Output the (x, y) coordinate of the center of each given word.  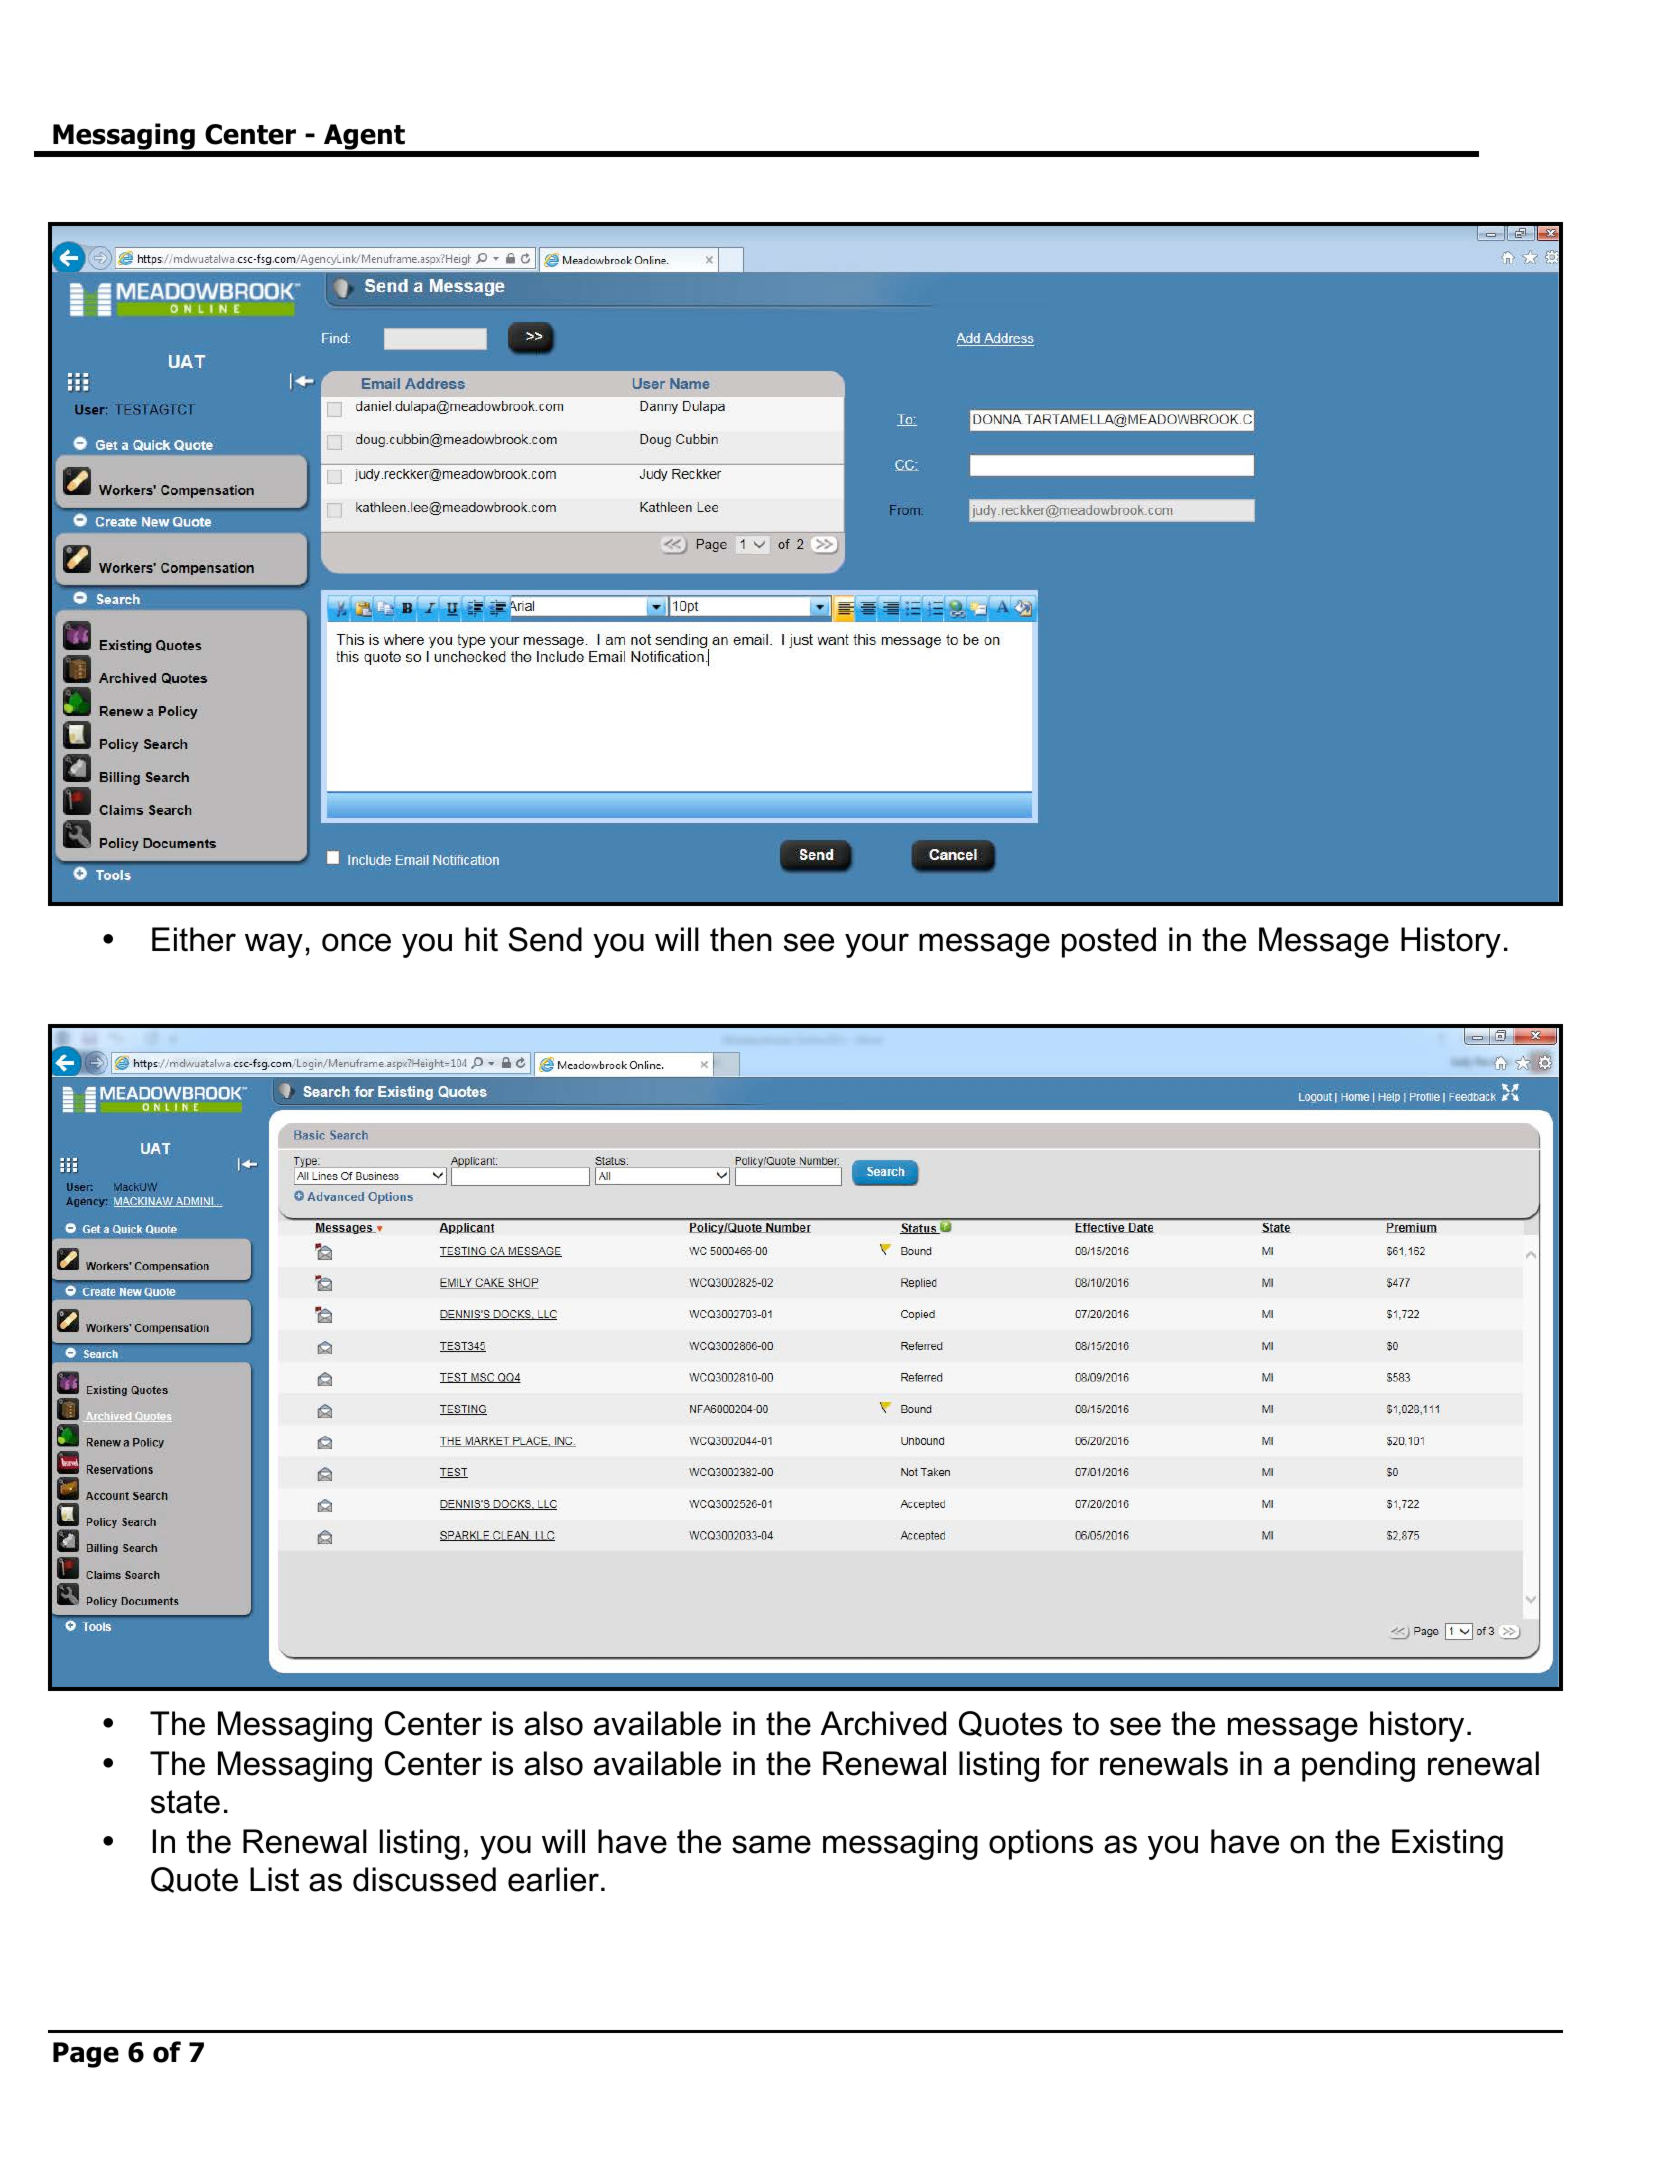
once (356, 942)
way (274, 945)
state (185, 1802)
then (741, 939)
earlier (553, 1879)
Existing (1447, 1844)
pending (1358, 1766)
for (1070, 1763)
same (771, 1844)
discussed (424, 1879)
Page (86, 2055)
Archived (883, 1723)
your (877, 945)
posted (1109, 942)
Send (545, 939)
